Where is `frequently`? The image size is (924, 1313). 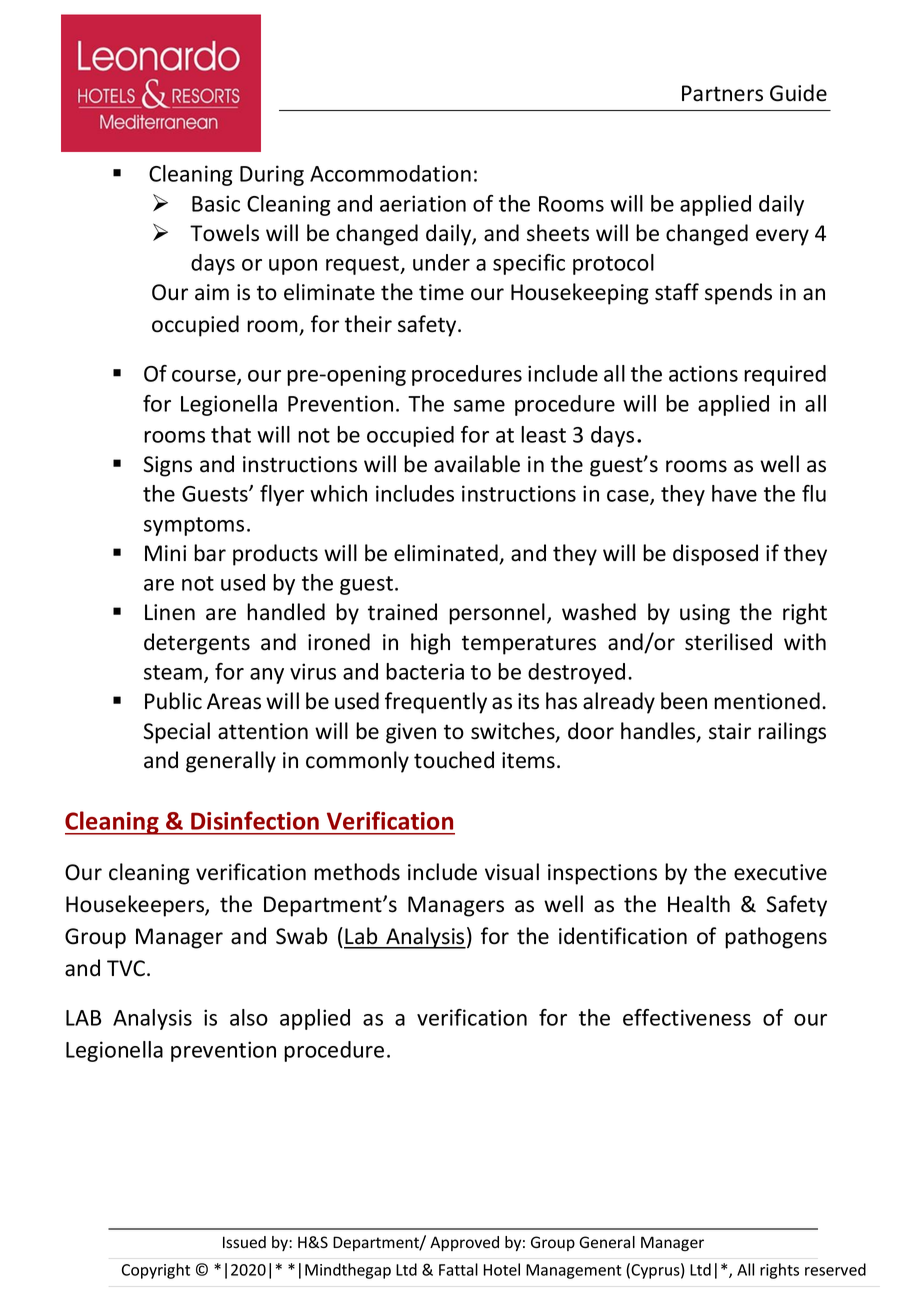 frequently is located at coordinates (436, 703).
